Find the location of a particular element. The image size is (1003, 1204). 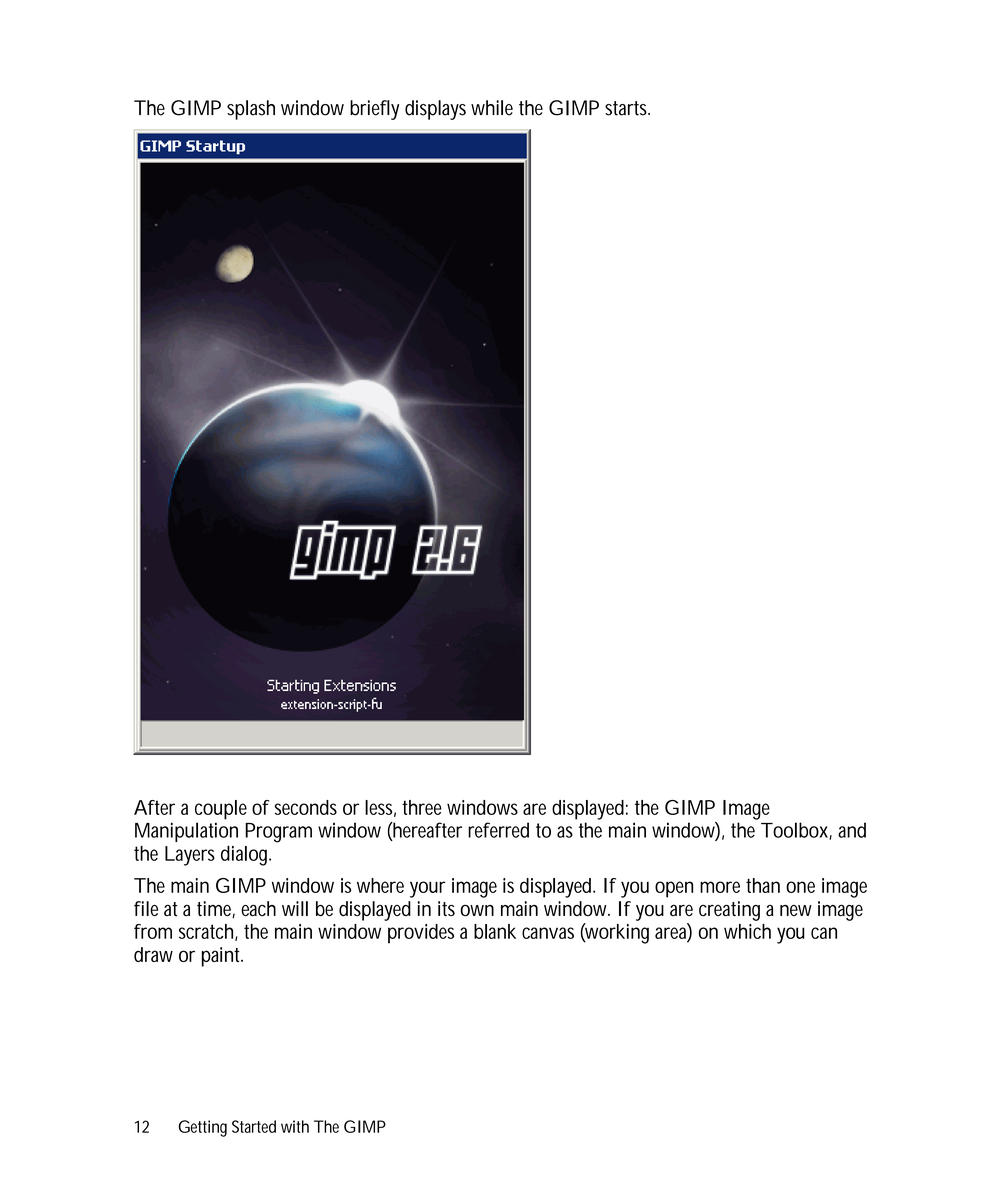

couple is located at coordinates (221, 810).
